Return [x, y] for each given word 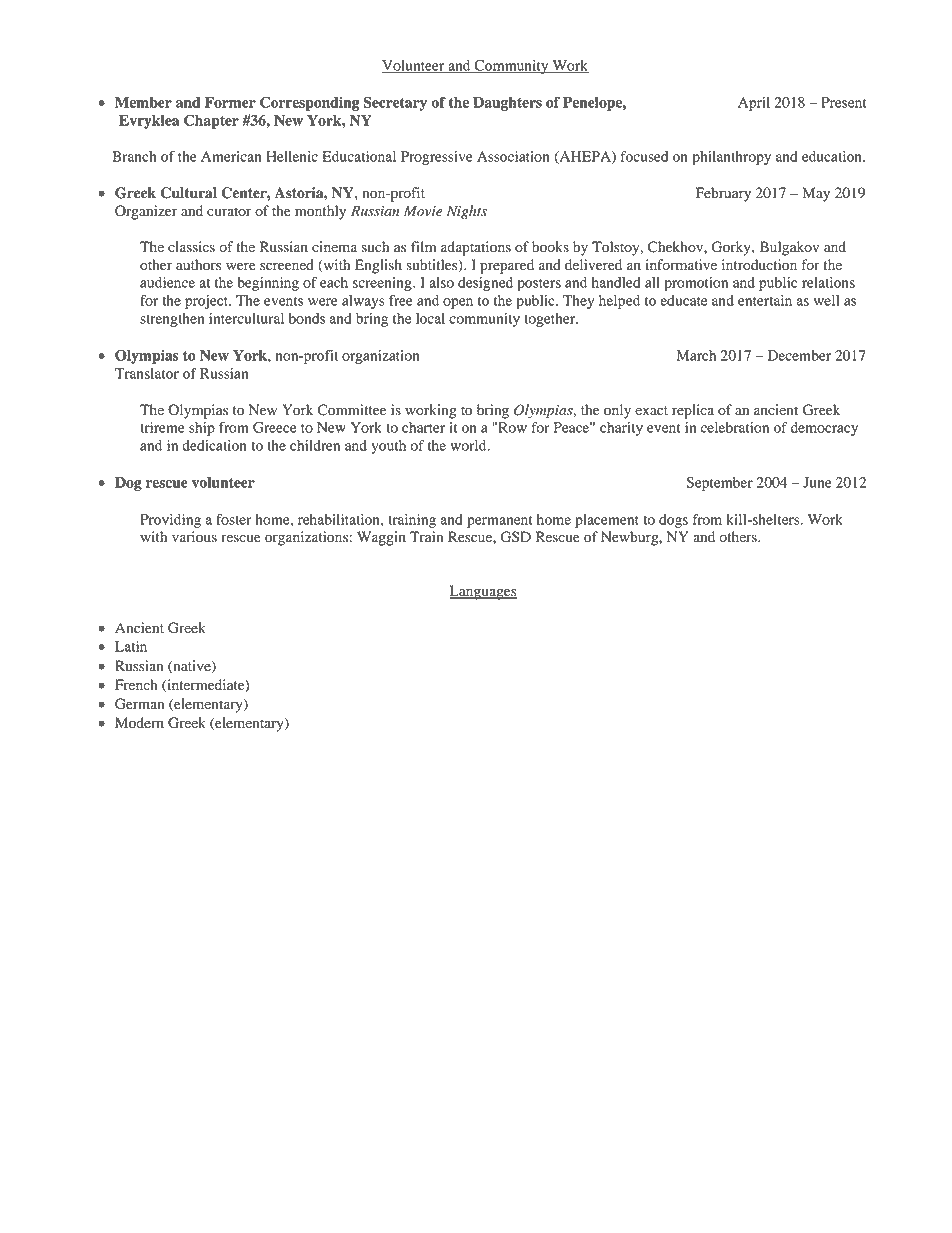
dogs [673, 521]
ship [202, 429]
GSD [515, 537]
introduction [759, 265]
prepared [507, 266]
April [754, 104]
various [194, 537]
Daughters [507, 104]
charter [423, 427]
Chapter [211, 121]
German [139, 704]
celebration [735, 427]
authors [198, 265]
